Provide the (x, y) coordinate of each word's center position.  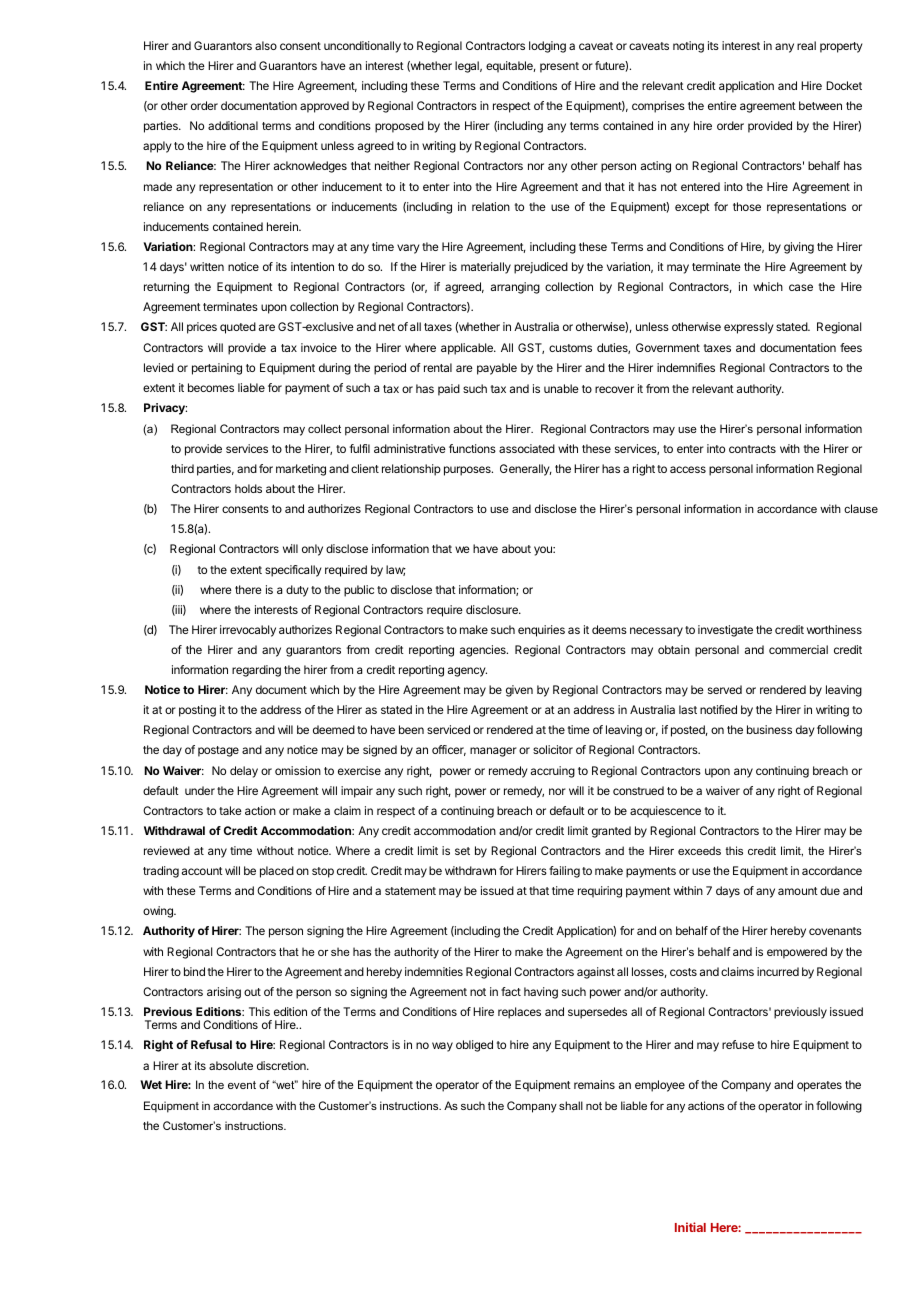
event (242, 1085)
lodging (547, 47)
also (266, 45)
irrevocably (248, 631)
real (806, 45)
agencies (484, 651)
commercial (798, 649)
